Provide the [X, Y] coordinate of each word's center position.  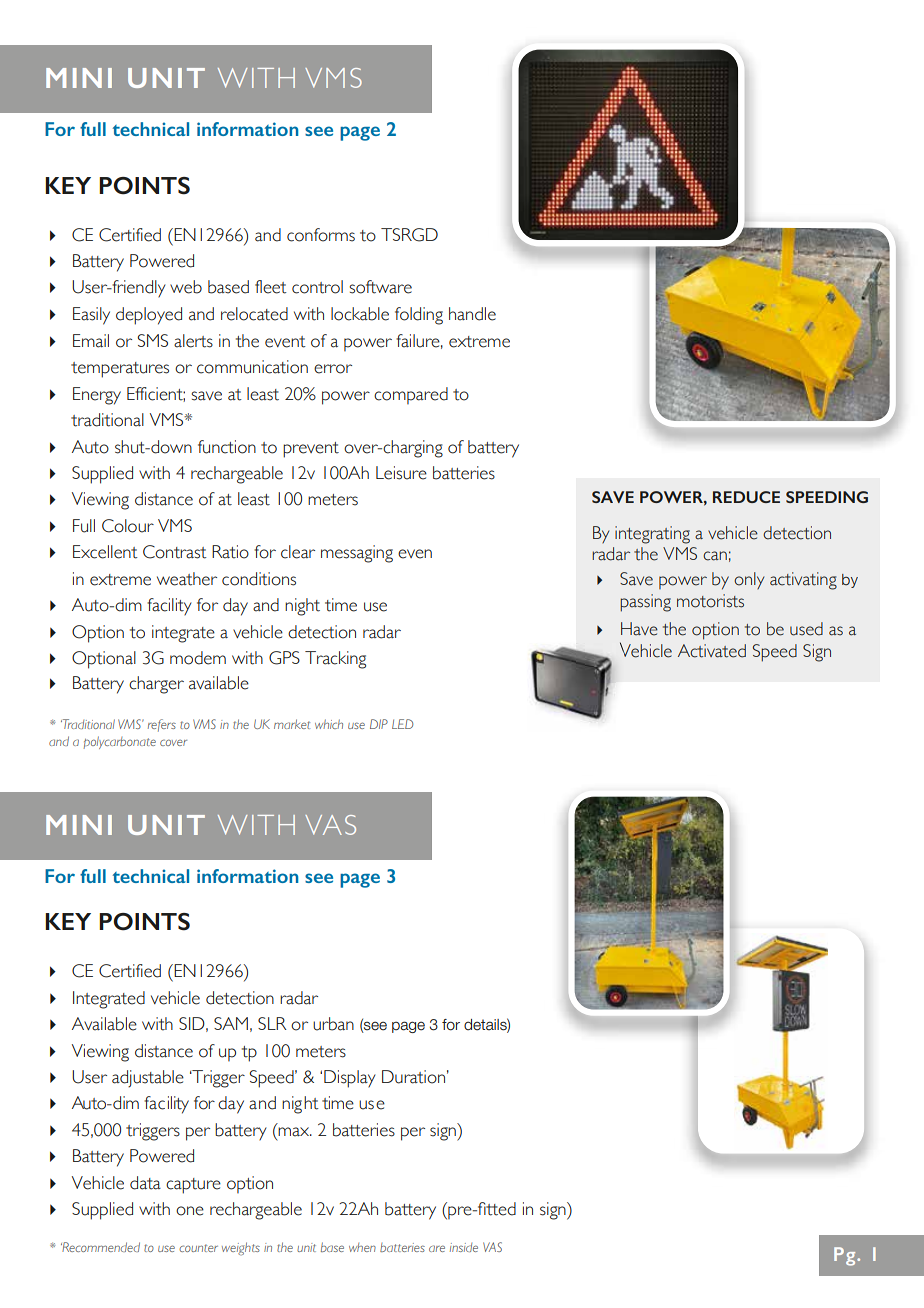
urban [333, 1024]
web [186, 287]
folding [419, 316]
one [190, 1211]
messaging [357, 554]
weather [187, 579]
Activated [712, 651]
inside [464, 1247]
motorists [710, 601]
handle [472, 314]
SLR [272, 1023]
